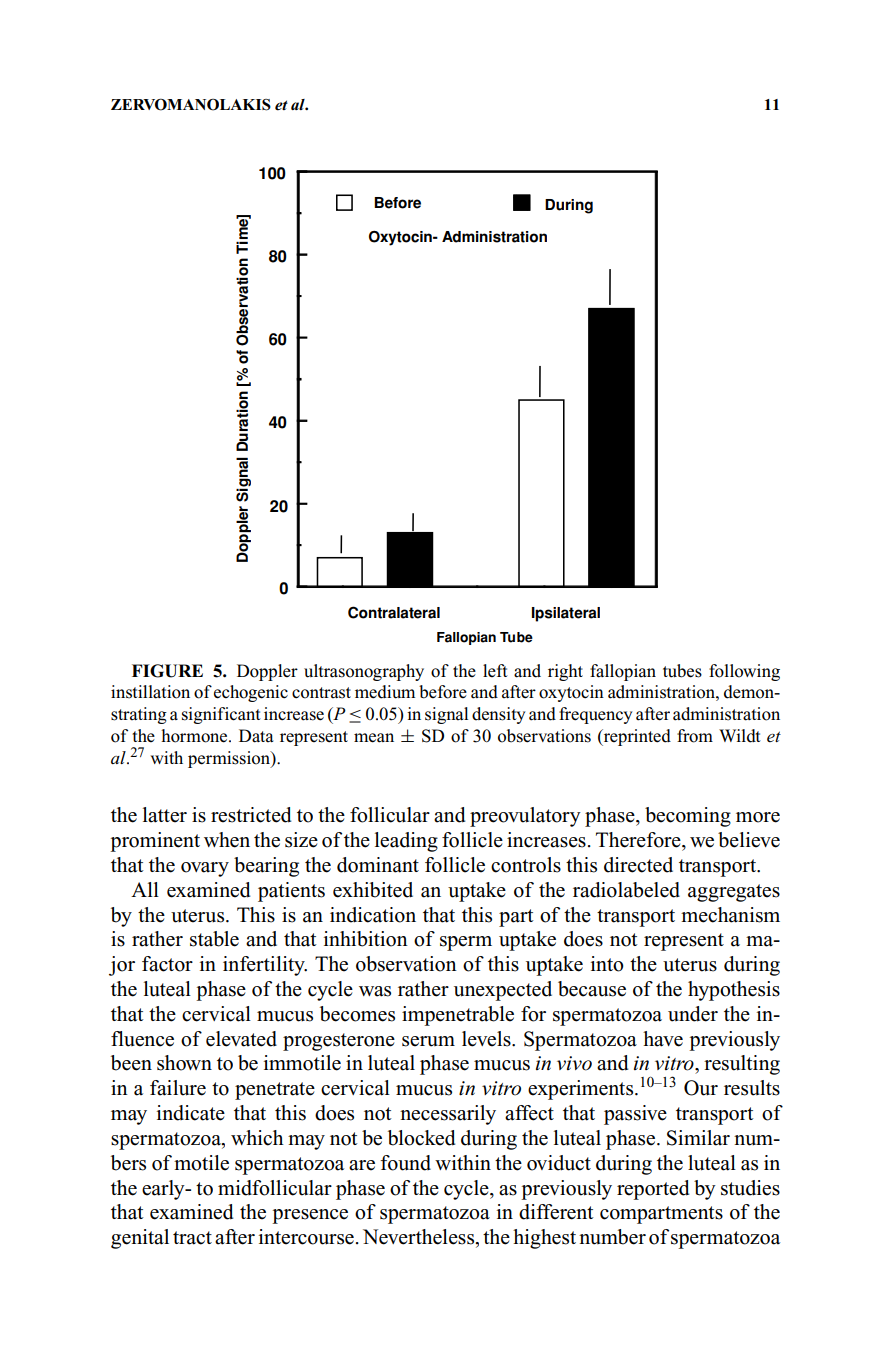  Describe the element at coordinates (688, 817) in the image. I see `becoming` at that location.
